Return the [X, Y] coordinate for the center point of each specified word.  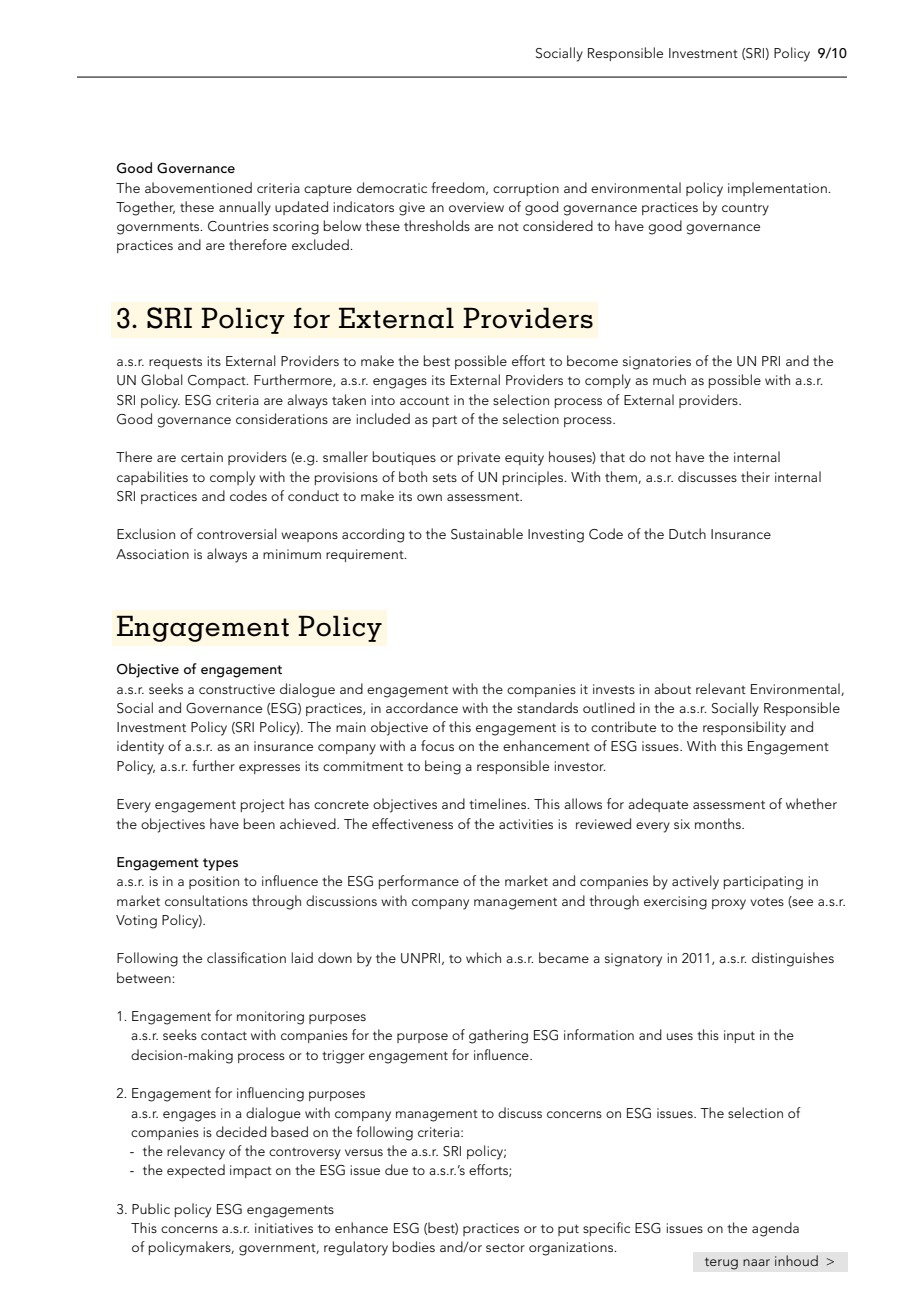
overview [476, 207]
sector [505, 1247]
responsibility [744, 728]
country [745, 209]
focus [437, 745]
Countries [238, 226]
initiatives [284, 1228]
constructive [237, 689]
